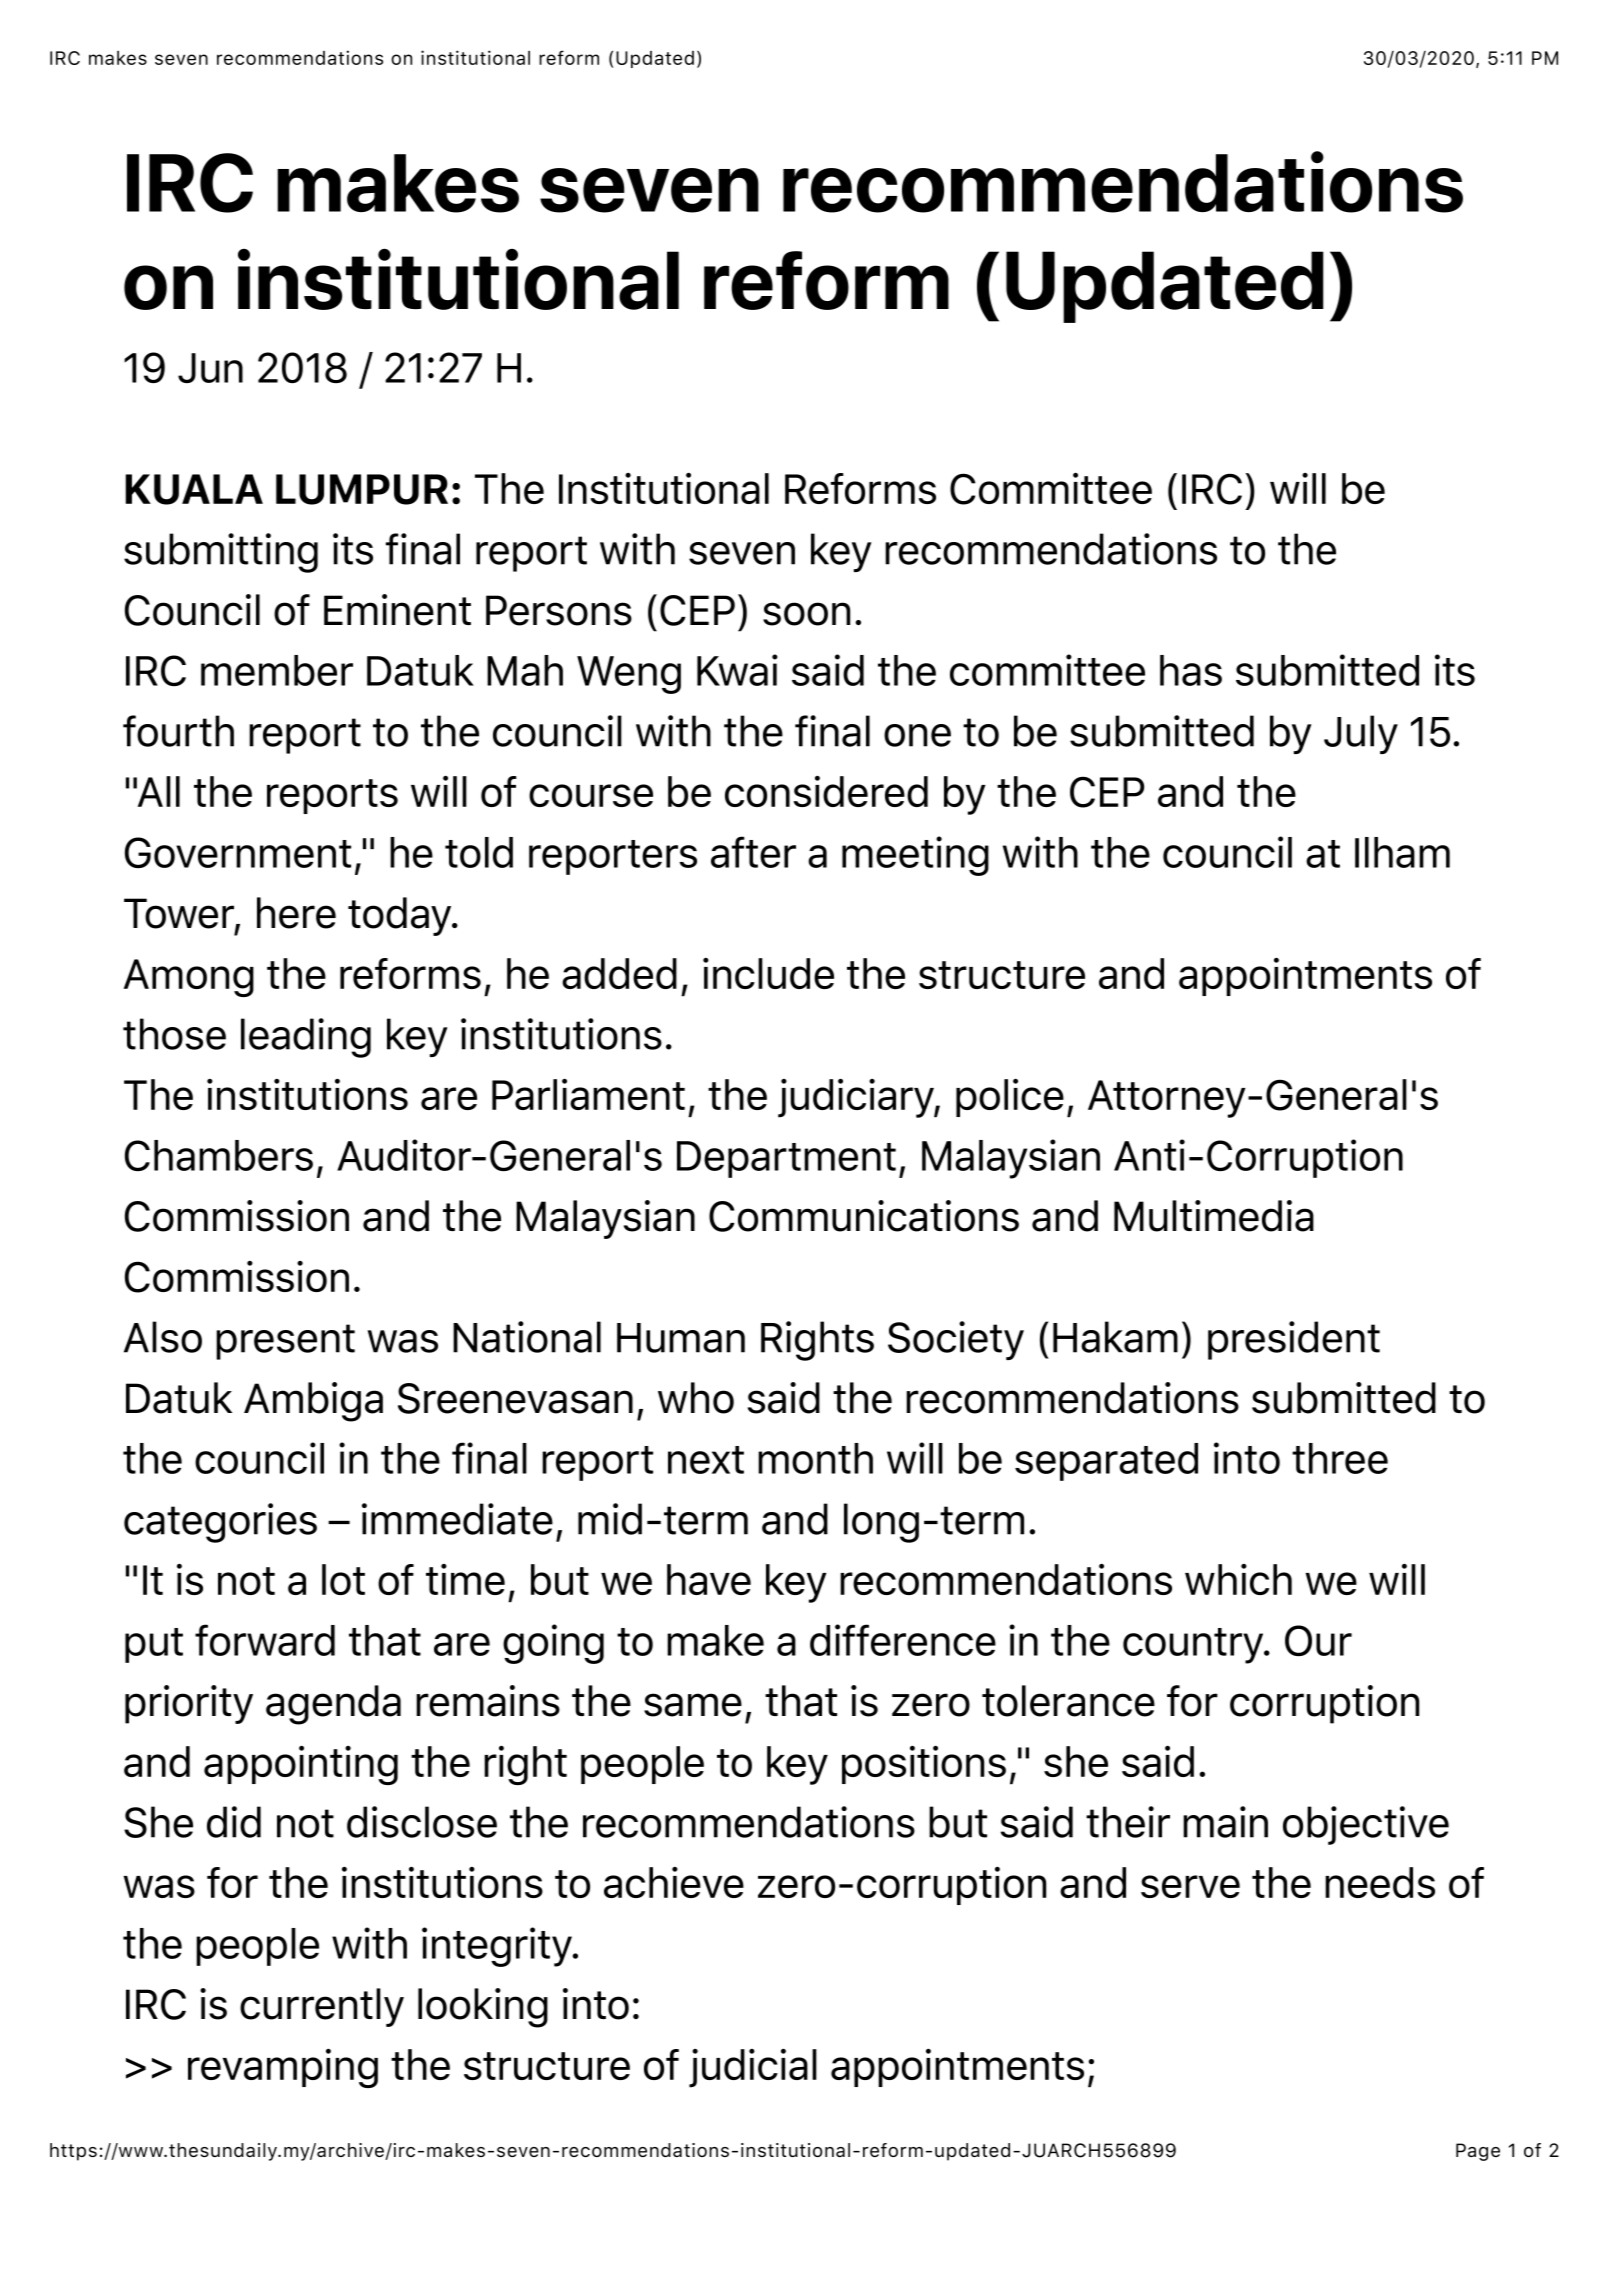 The height and width of the screenshot is (2276, 1609). Describe the element at coordinates (283, 2068) in the screenshot. I see `revamping` at that location.
